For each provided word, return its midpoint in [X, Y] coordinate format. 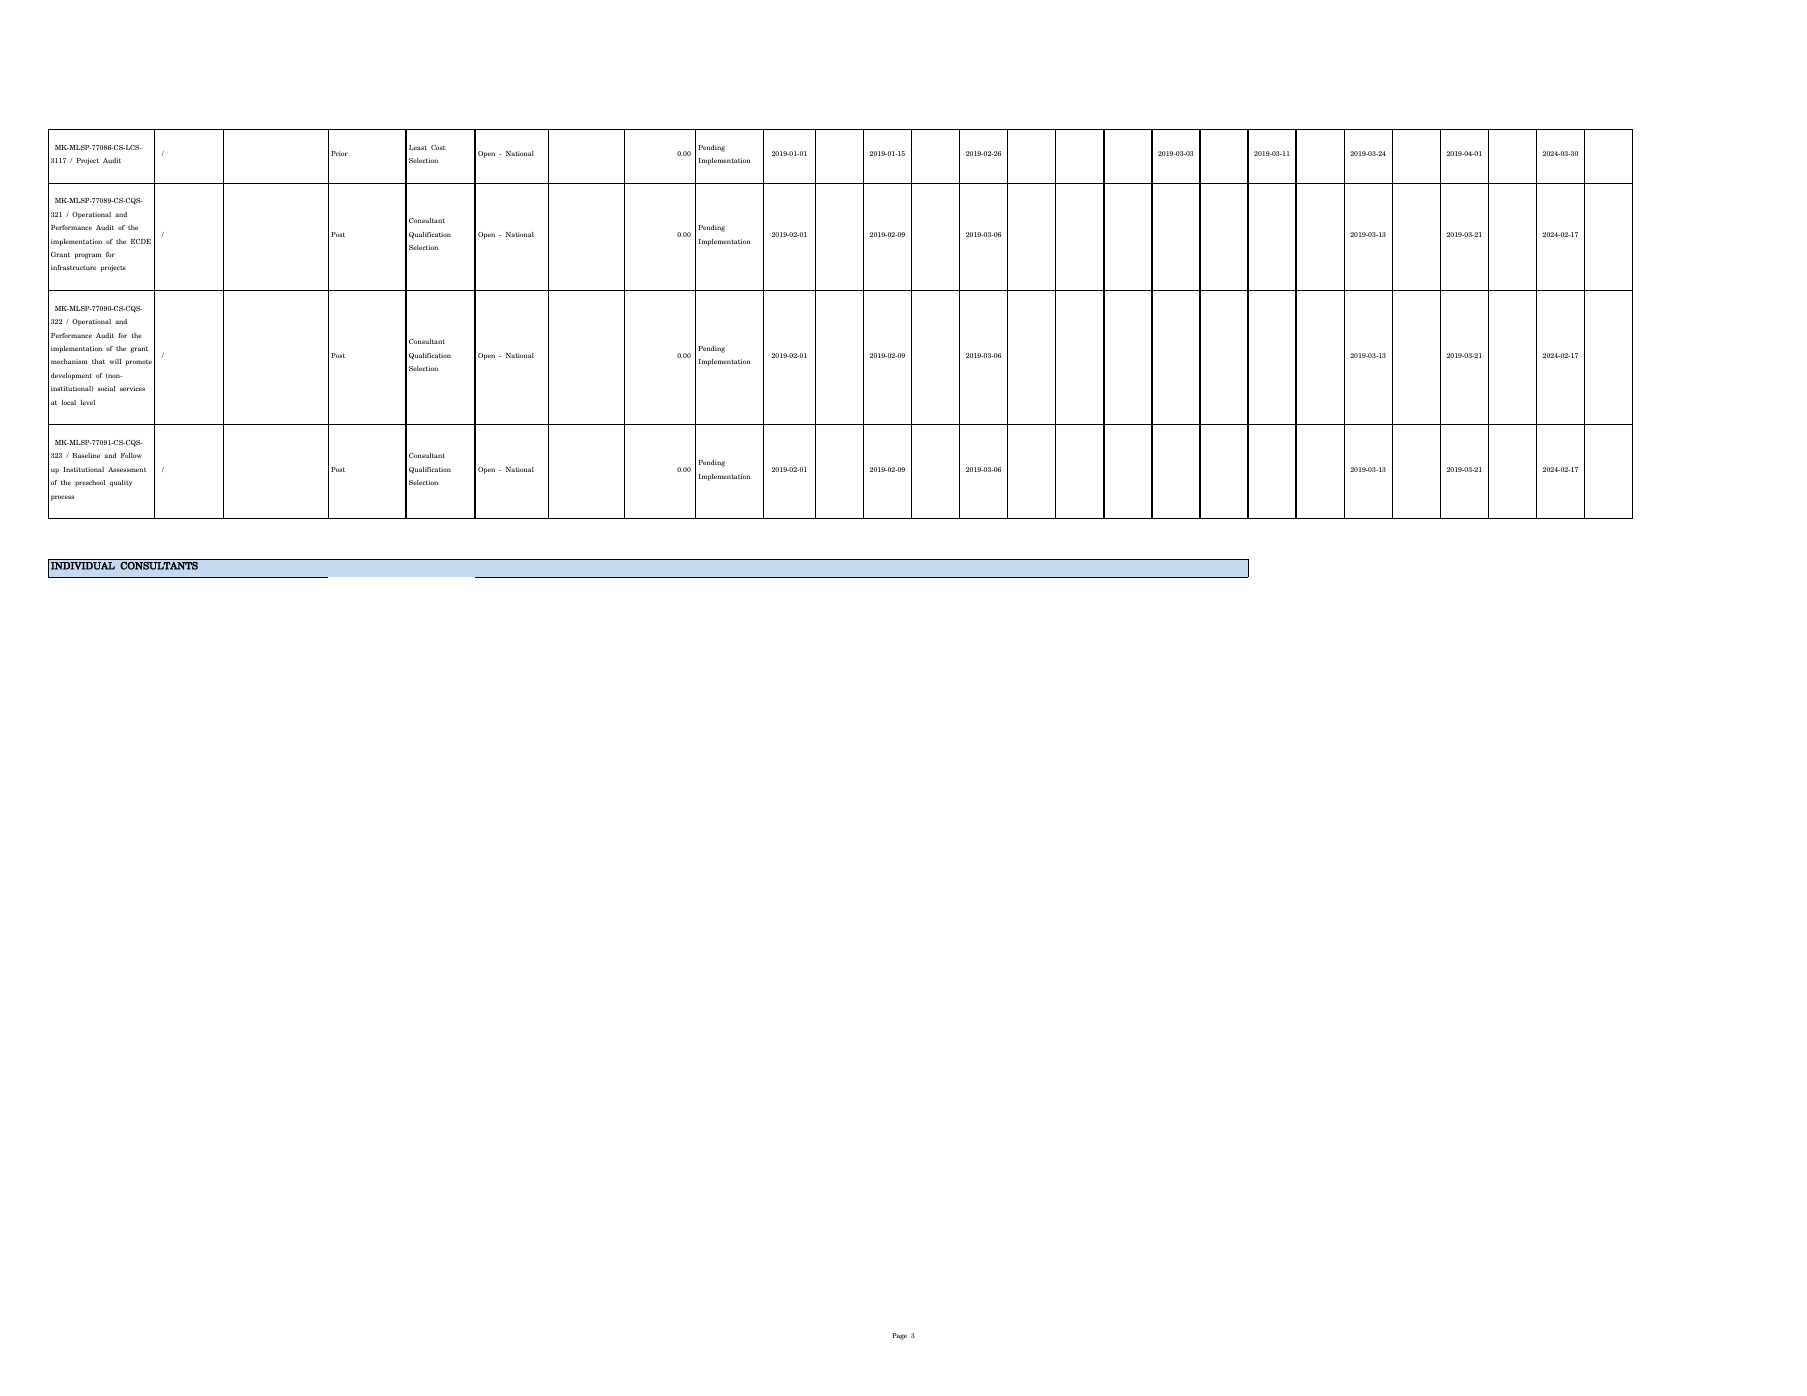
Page [899, 1336]
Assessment [127, 469]
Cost [438, 147]
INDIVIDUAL [83, 564]
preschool [90, 483]
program [88, 256]
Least [418, 147]
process [62, 498]
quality [120, 483]
